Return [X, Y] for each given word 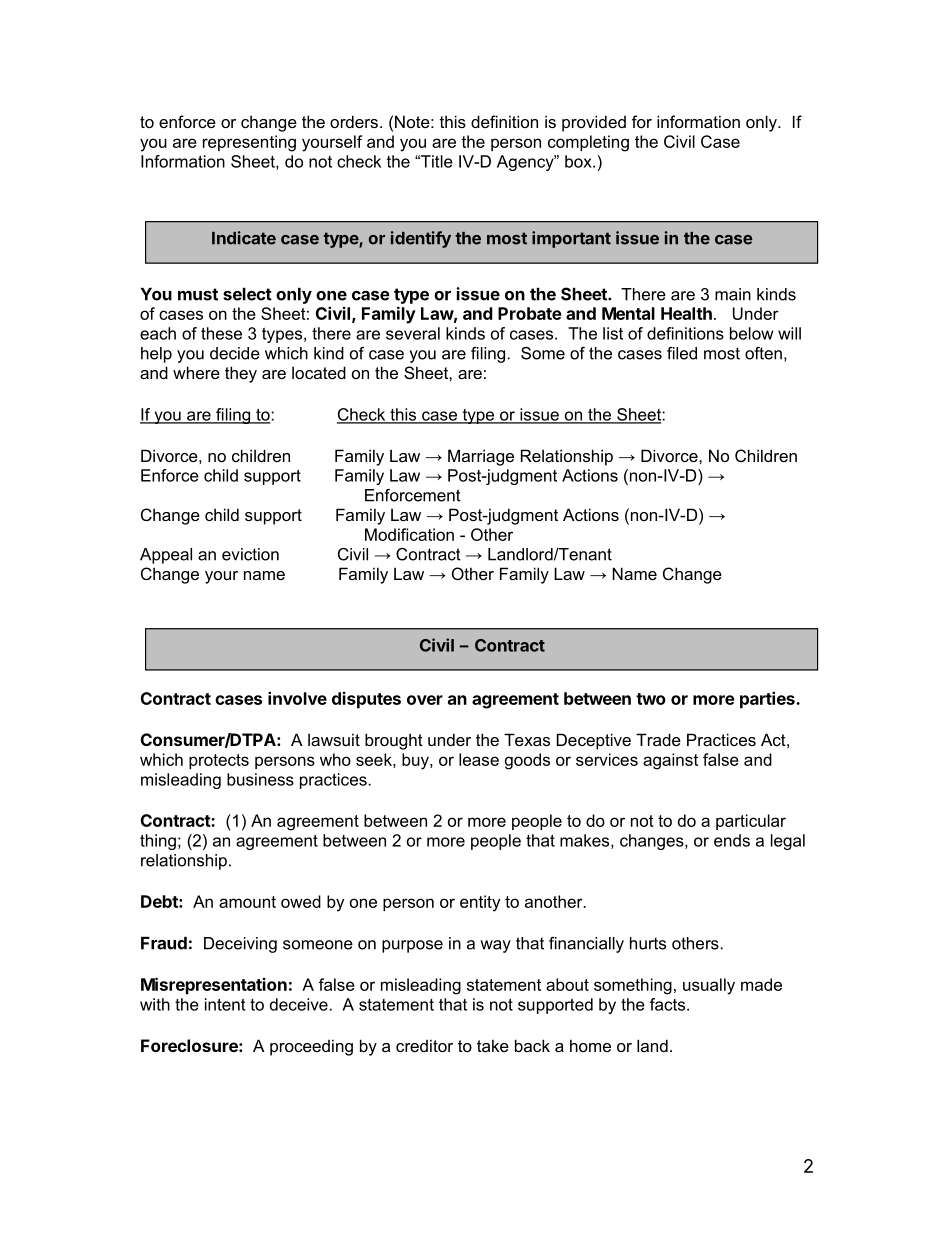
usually [709, 986]
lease [479, 759]
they [241, 374]
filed [682, 353]
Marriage [481, 457]
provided [594, 123]
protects [219, 761]
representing [249, 143]
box [579, 161]
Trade [658, 739]
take [493, 1045]
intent [225, 1004]
